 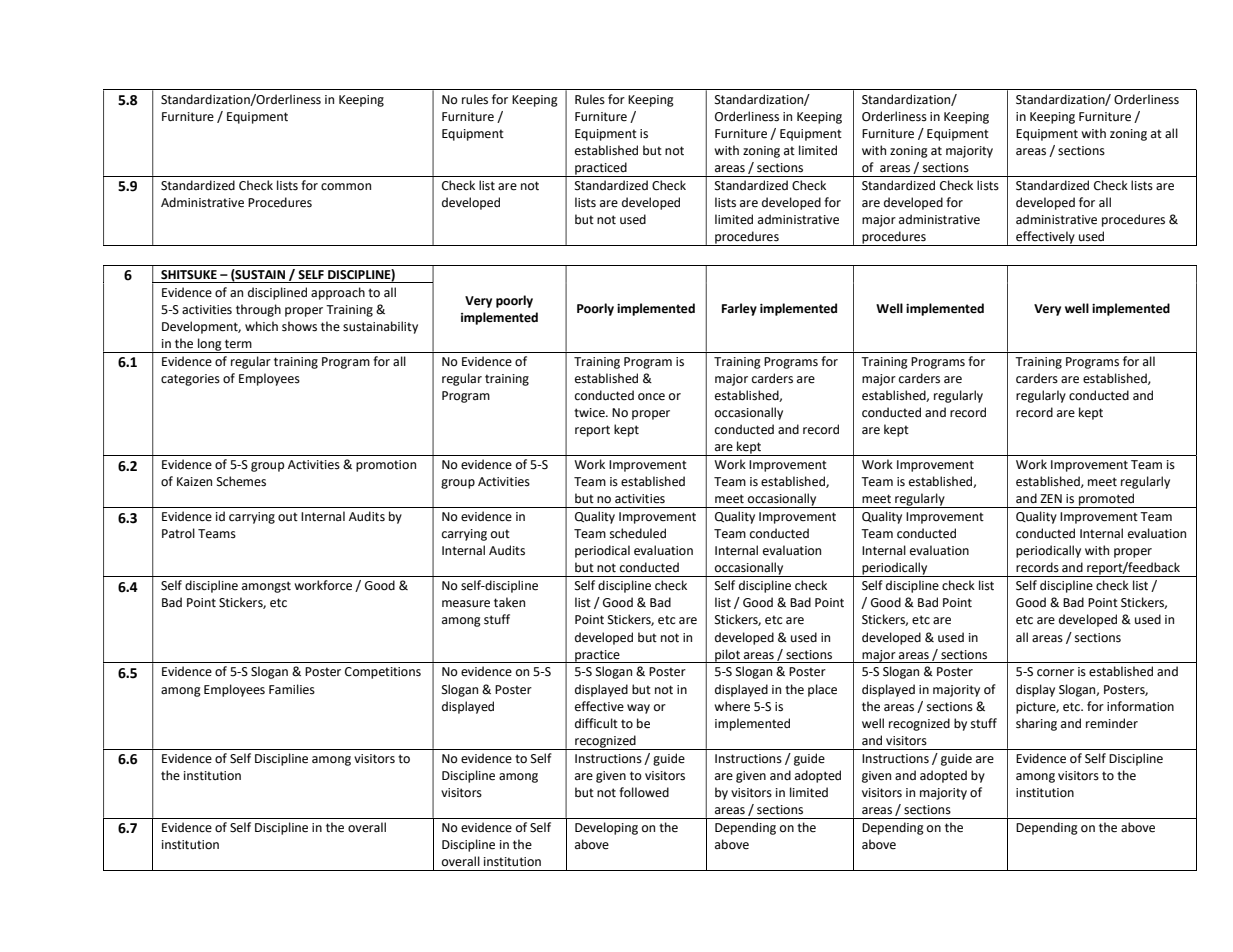 What do you see at coordinates (651, 397) in the document?
I see `once` at bounding box center [651, 397].
